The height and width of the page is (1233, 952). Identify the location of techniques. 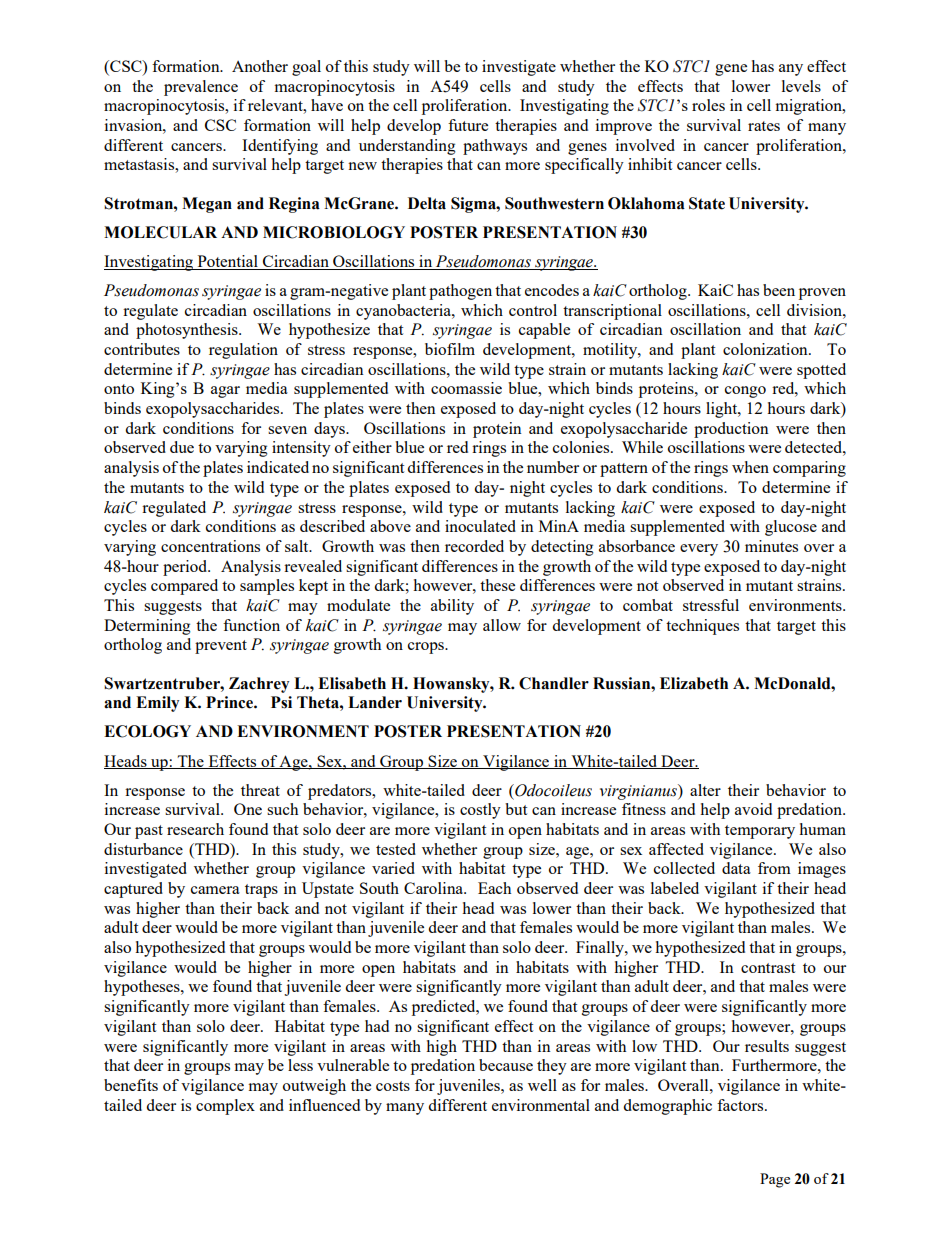
(702, 627).
